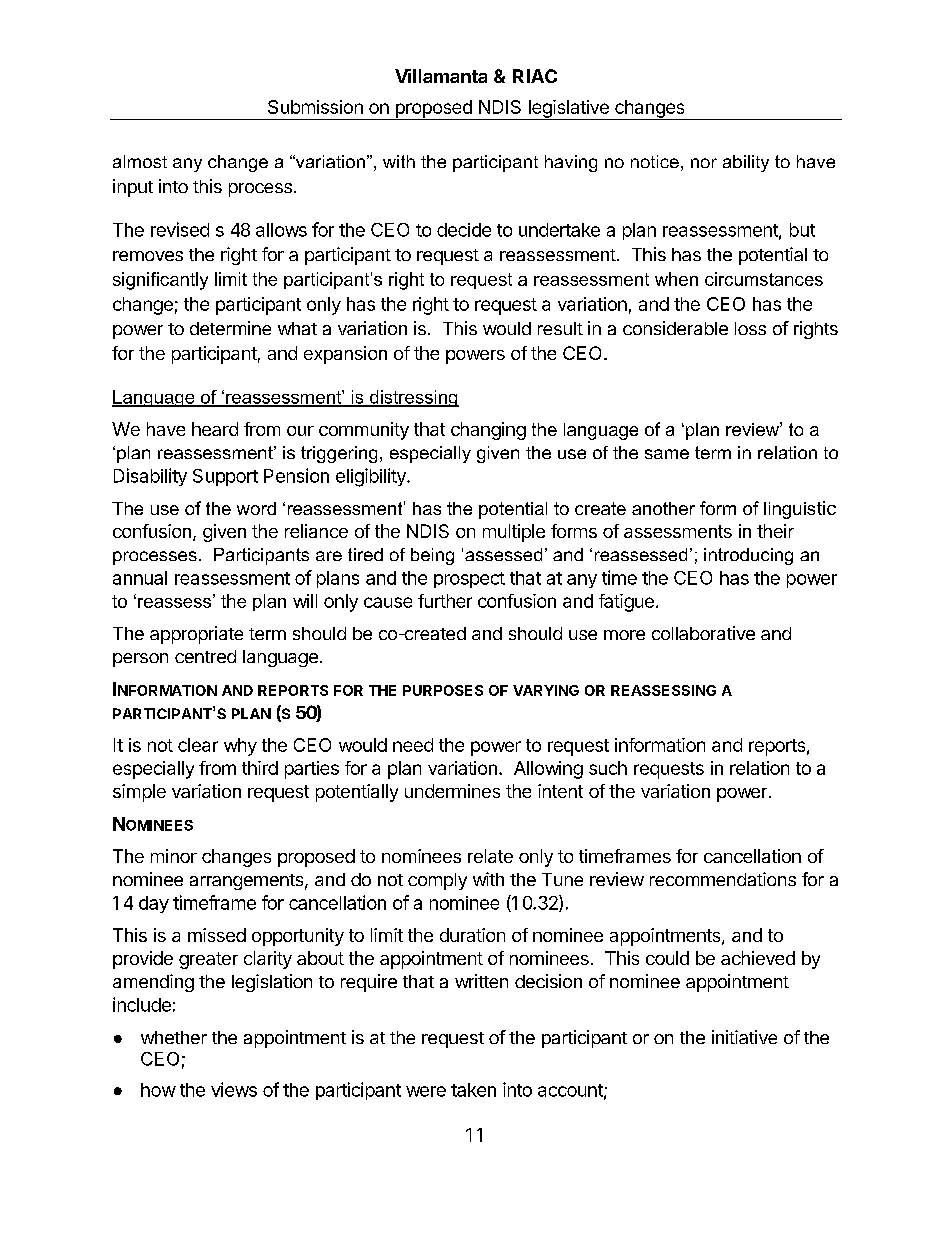 Image resolution: width=952 pixels, height=1233 pixels. What do you see at coordinates (655, 161) in the image?
I see `notice` at bounding box center [655, 161].
